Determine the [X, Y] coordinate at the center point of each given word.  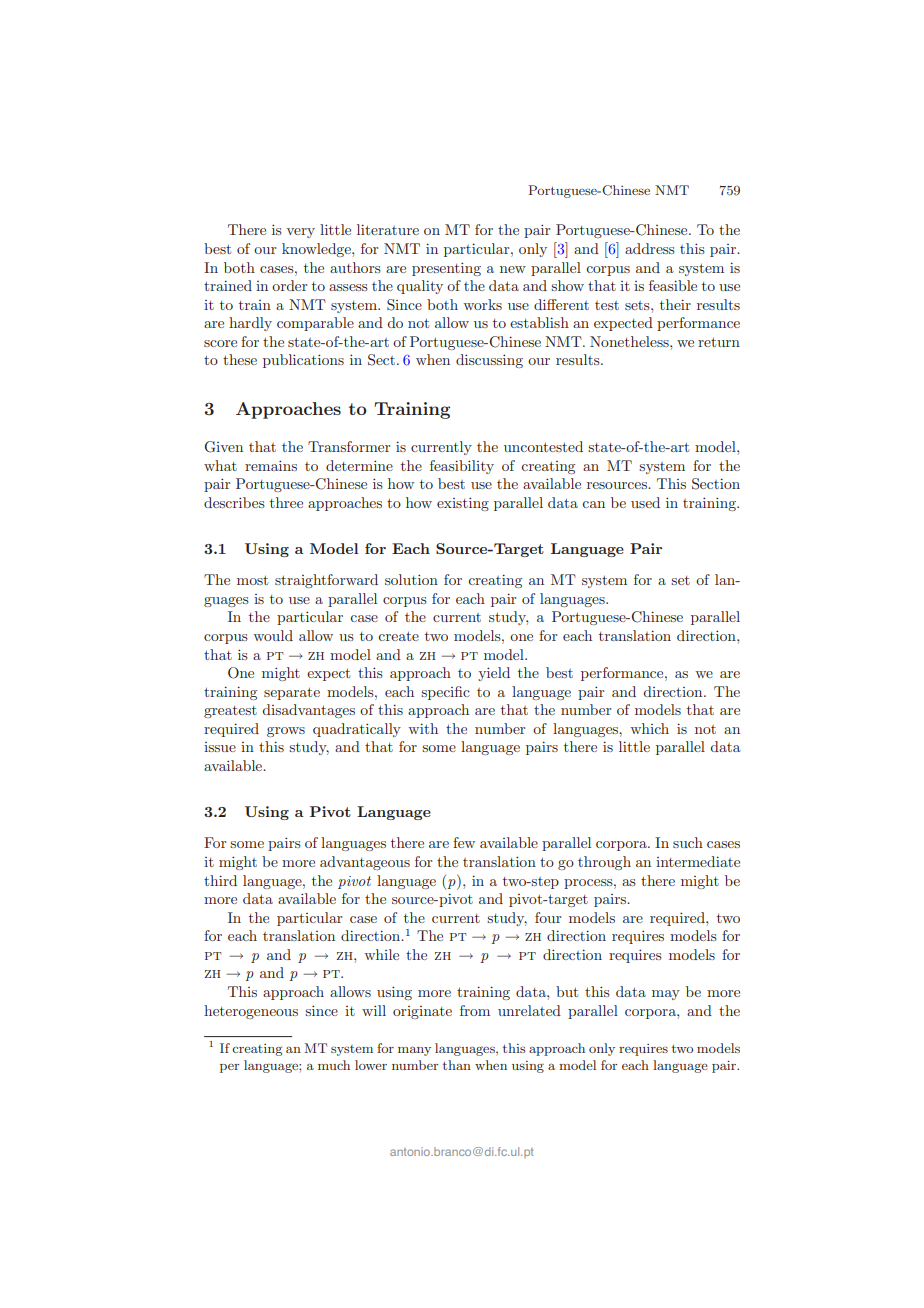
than [457, 1065]
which [649, 728]
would [273, 635]
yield [494, 674]
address [650, 248]
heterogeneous [251, 1012]
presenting [446, 269]
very [301, 233]
